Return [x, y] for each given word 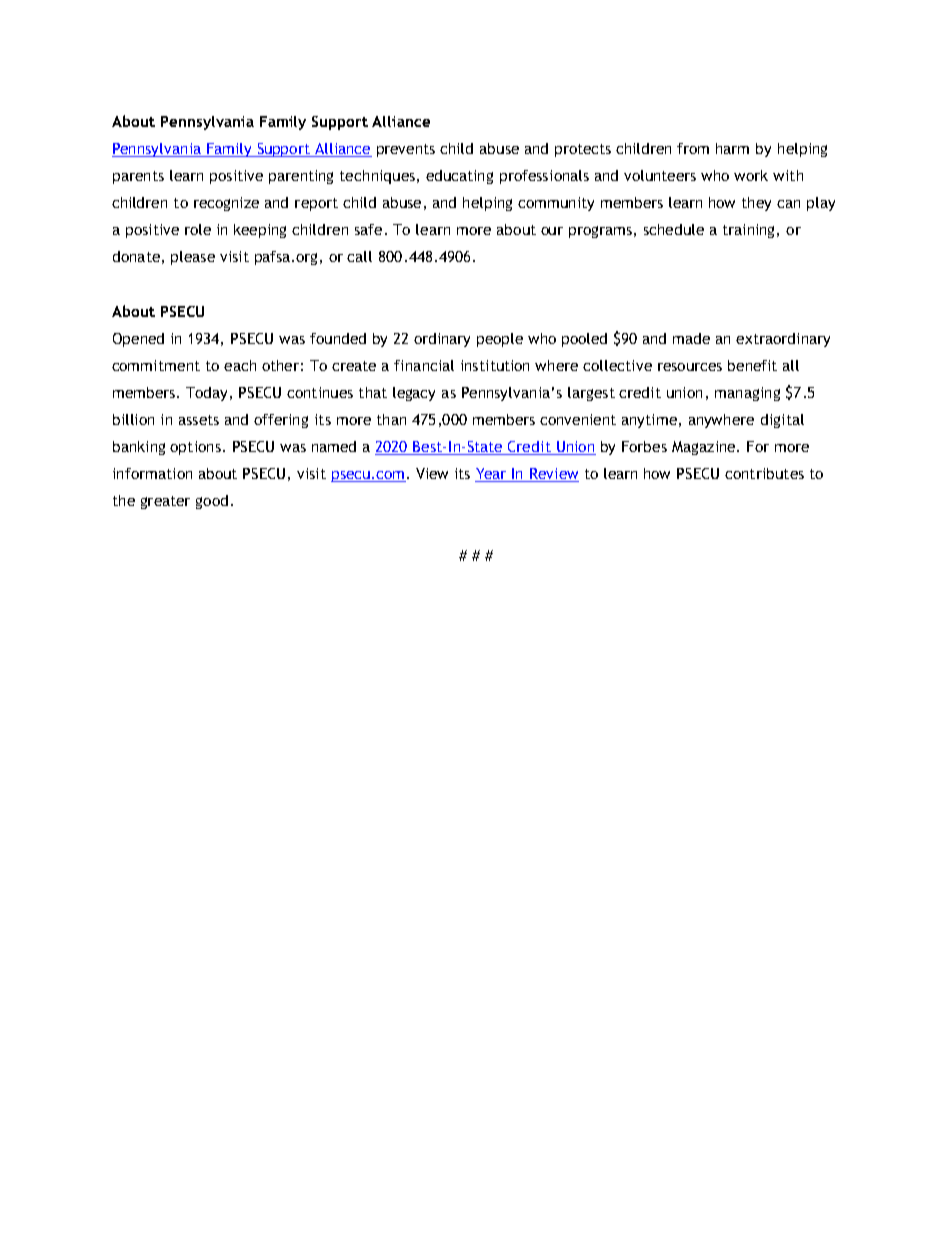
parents [138, 177]
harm [732, 148]
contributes [764, 473]
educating [459, 177]
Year [492, 475]
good [212, 502]
